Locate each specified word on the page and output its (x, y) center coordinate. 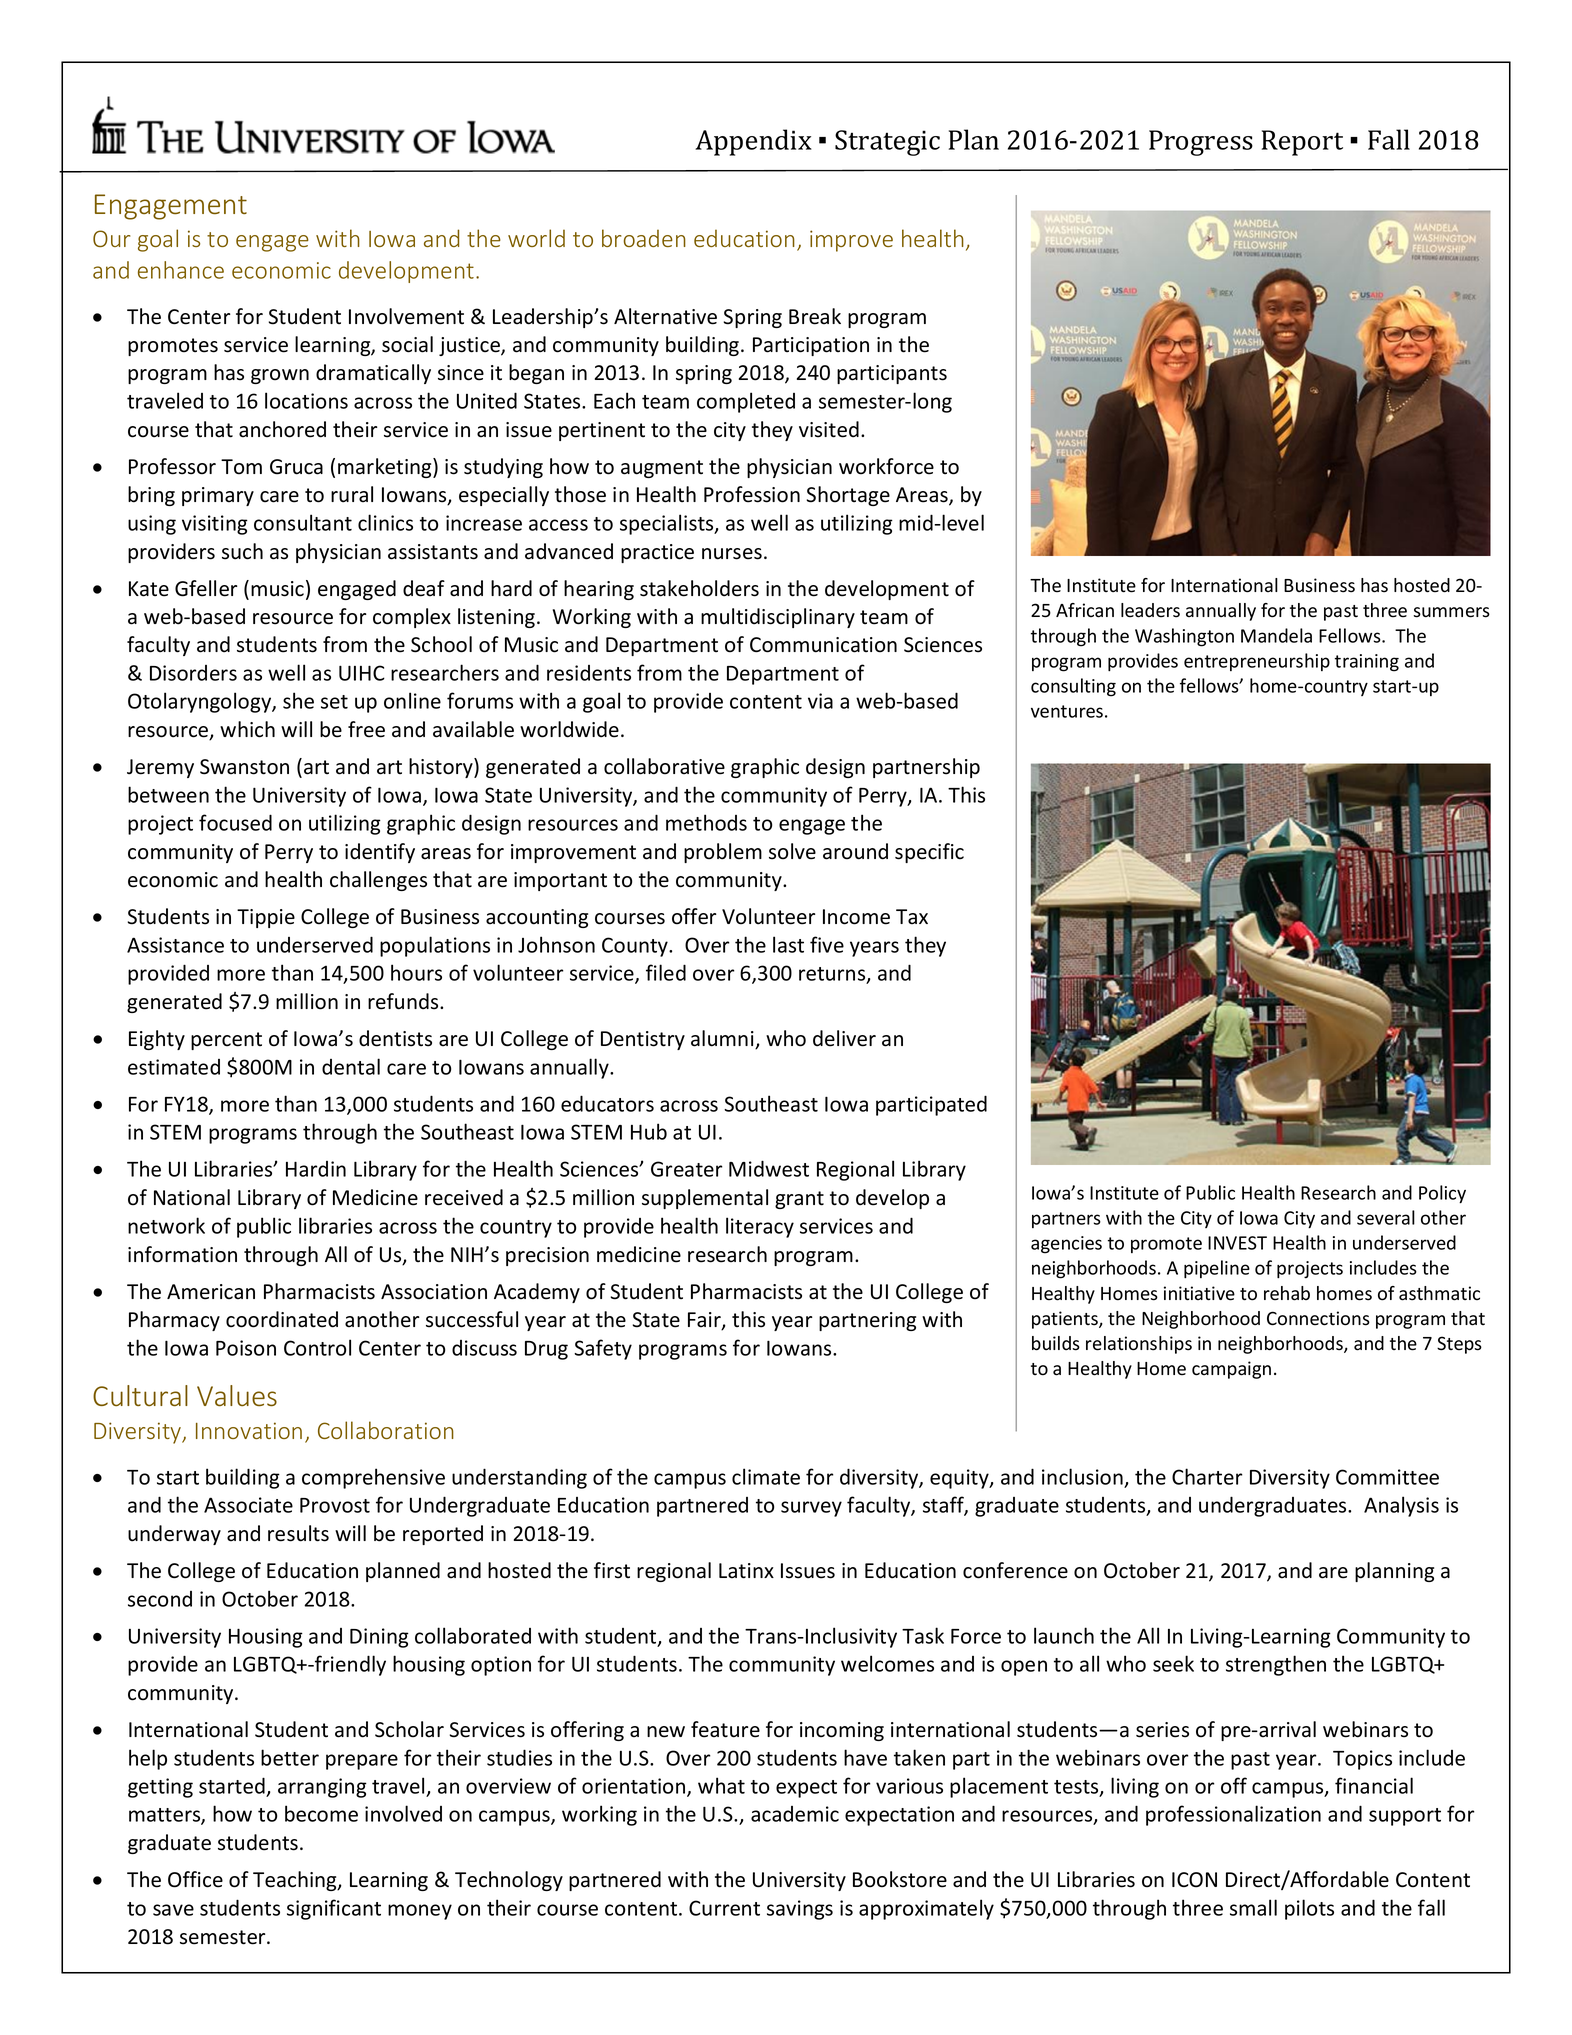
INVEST (1237, 1243)
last (788, 944)
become (321, 1813)
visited (829, 429)
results (298, 1533)
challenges (378, 881)
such (242, 551)
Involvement (406, 316)
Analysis (1401, 1506)
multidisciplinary (778, 618)
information (182, 1254)
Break (815, 316)
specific (929, 853)
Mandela (1276, 635)
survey (811, 1509)
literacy (760, 1227)
